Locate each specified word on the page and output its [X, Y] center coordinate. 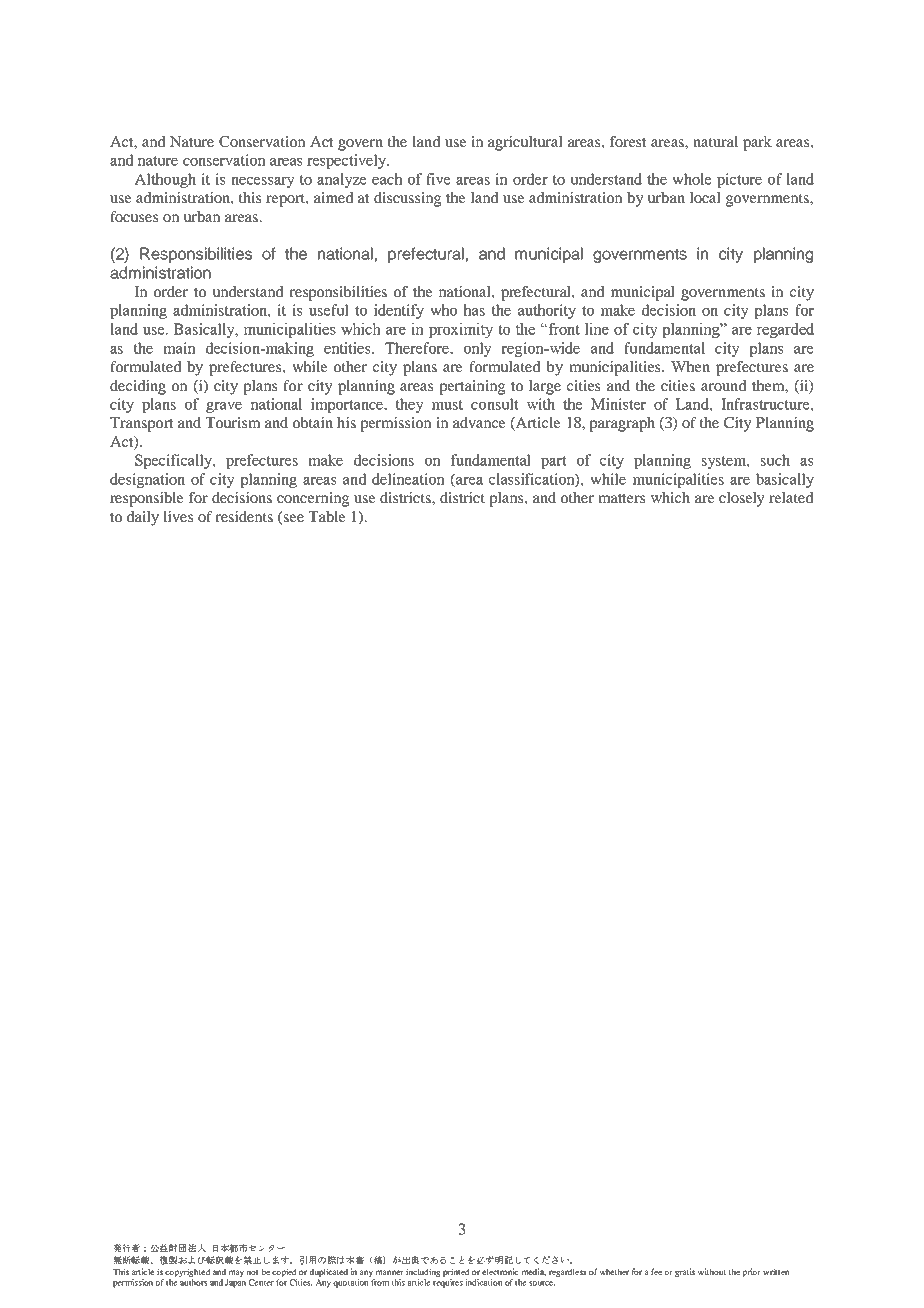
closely [742, 499]
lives [178, 516]
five [438, 179]
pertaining [472, 387]
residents [244, 516]
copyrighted [188, 1272]
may [236, 1273]
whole [692, 179]
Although [165, 180]
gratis [685, 1272]
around [724, 385]
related [791, 497]
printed [456, 1272]
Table [327, 516]
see [293, 519]
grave [224, 407]
